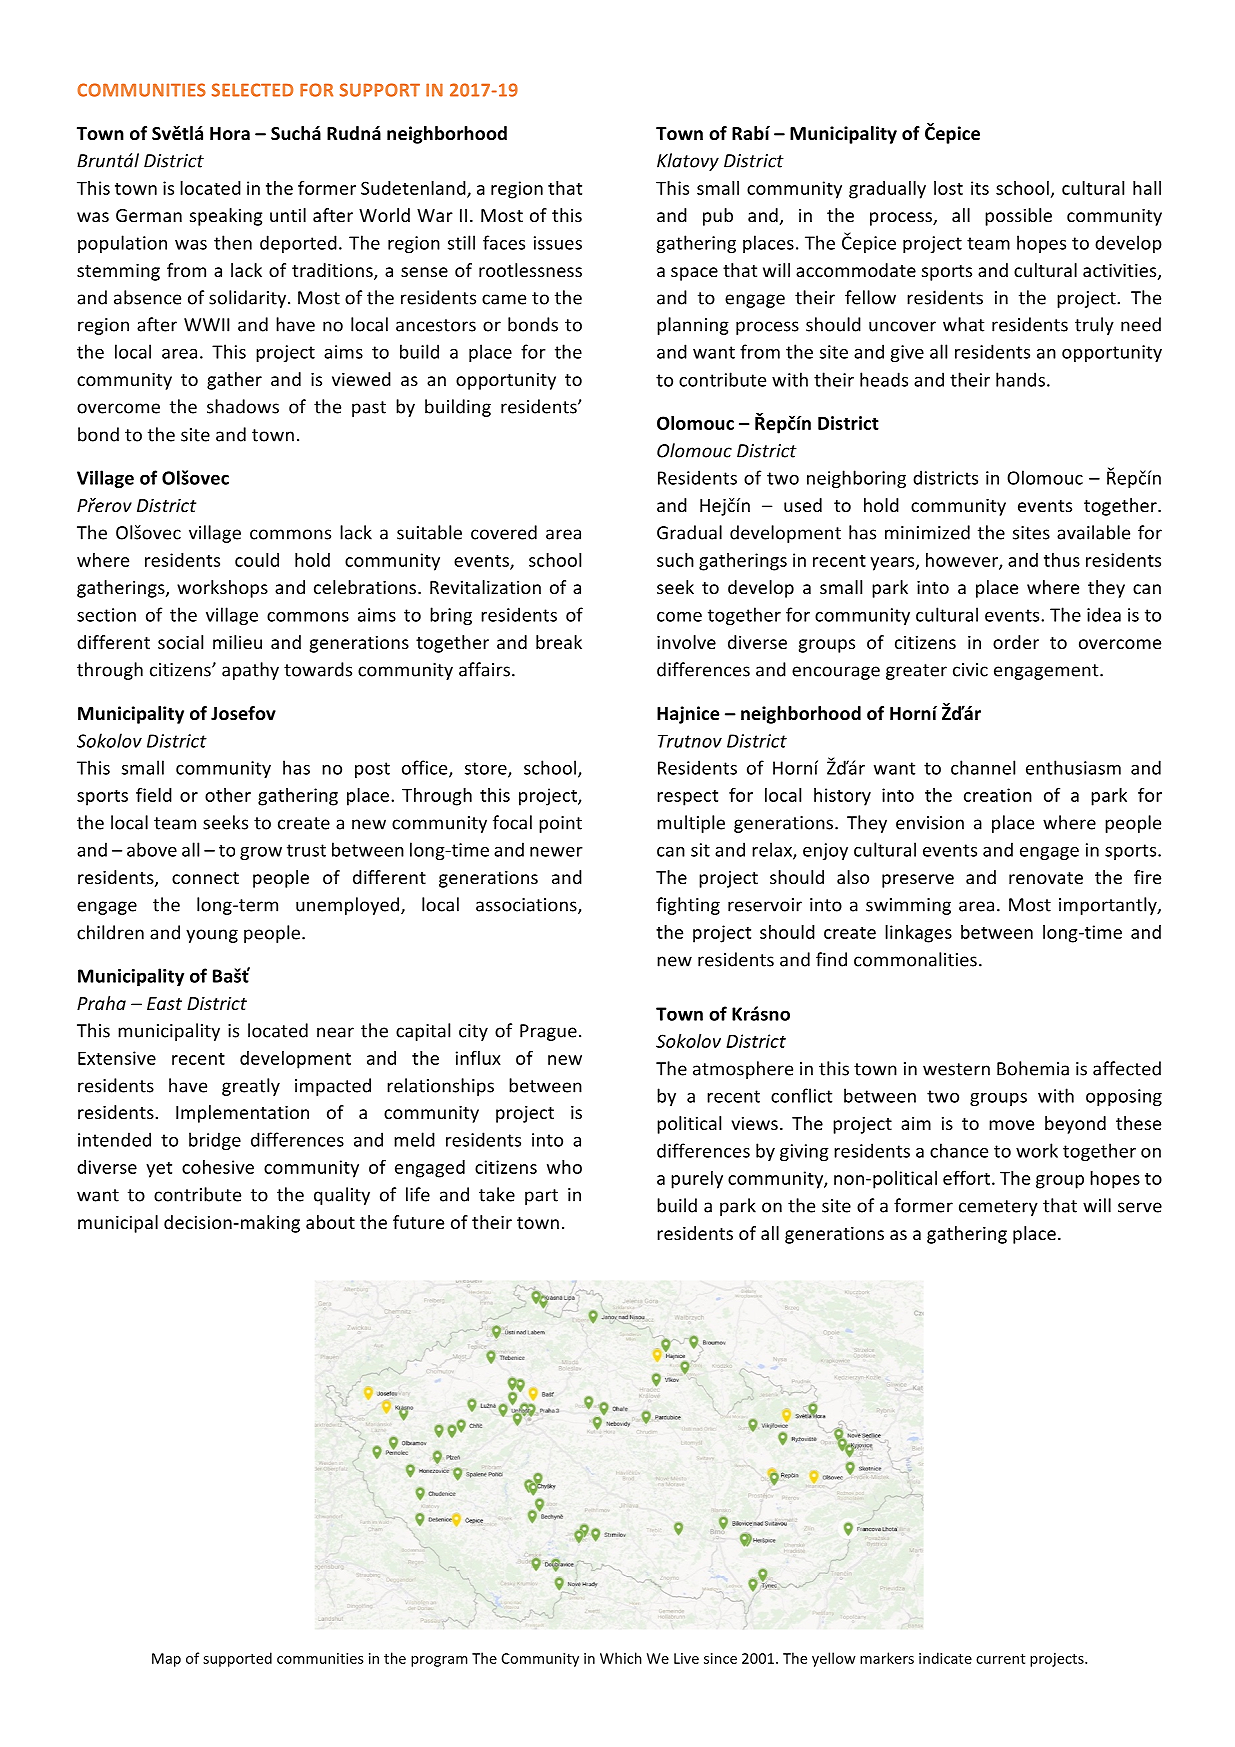 The width and height of the screenshot is (1235, 1747). What do you see at coordinates (564, 1167) in the screenshot?
I see `who` at bounding box center [564, 1167].
